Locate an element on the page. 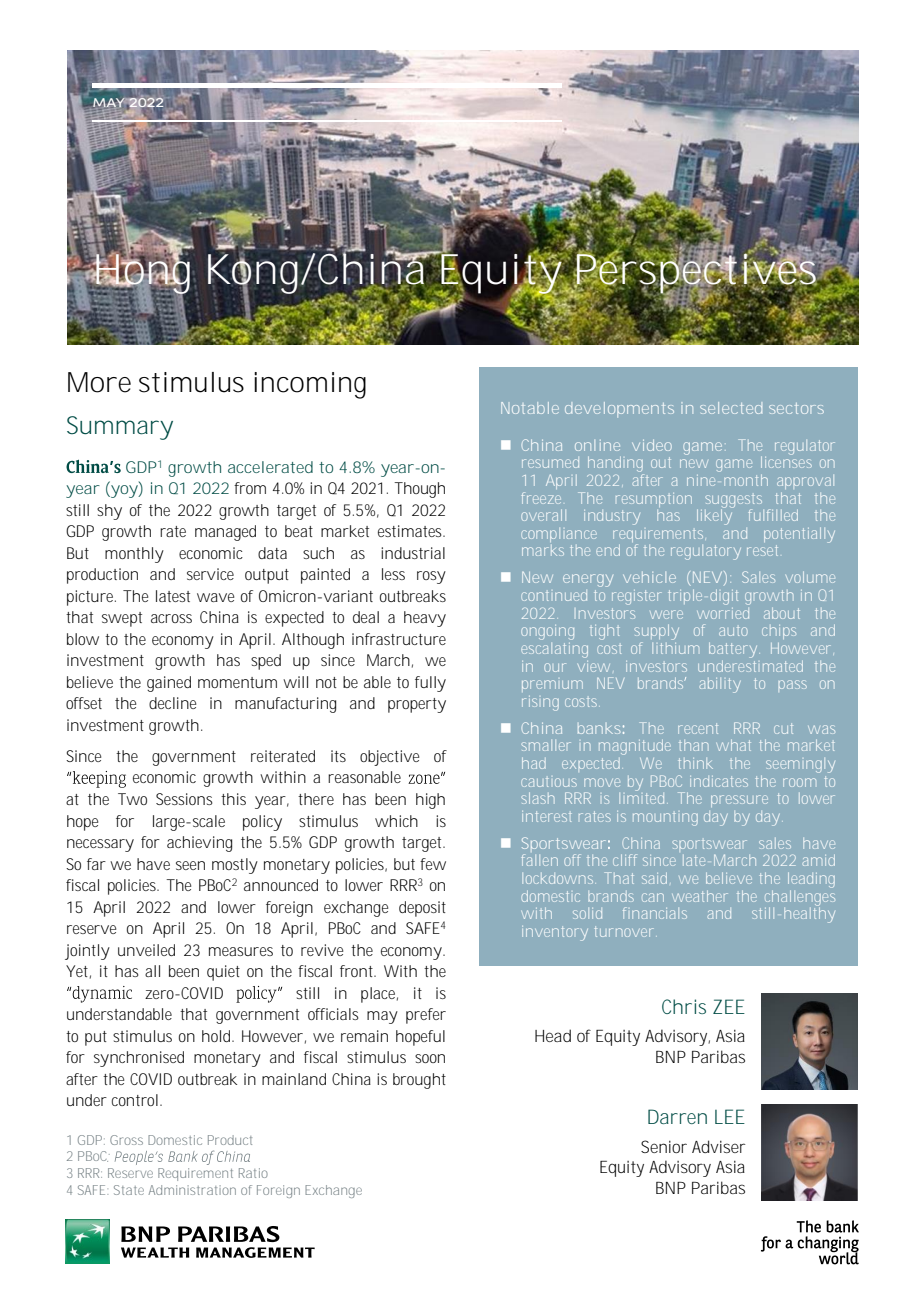 The height and width of the document is (1308, 924). resumed is located at coordinates (550, 462).
